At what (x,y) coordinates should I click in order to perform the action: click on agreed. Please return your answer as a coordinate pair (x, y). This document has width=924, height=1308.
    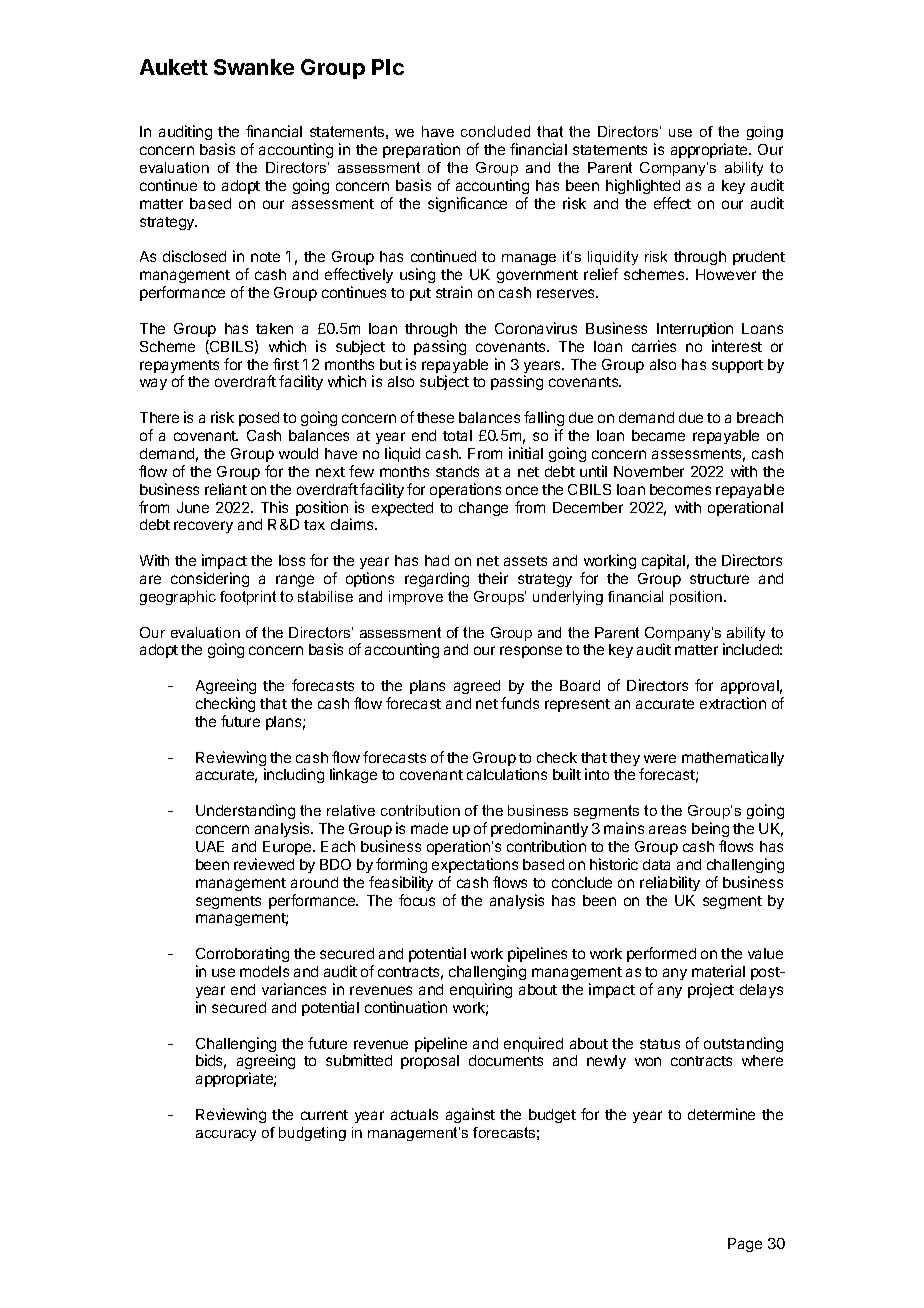
    Looking at the image, I should click on (477, 687).
